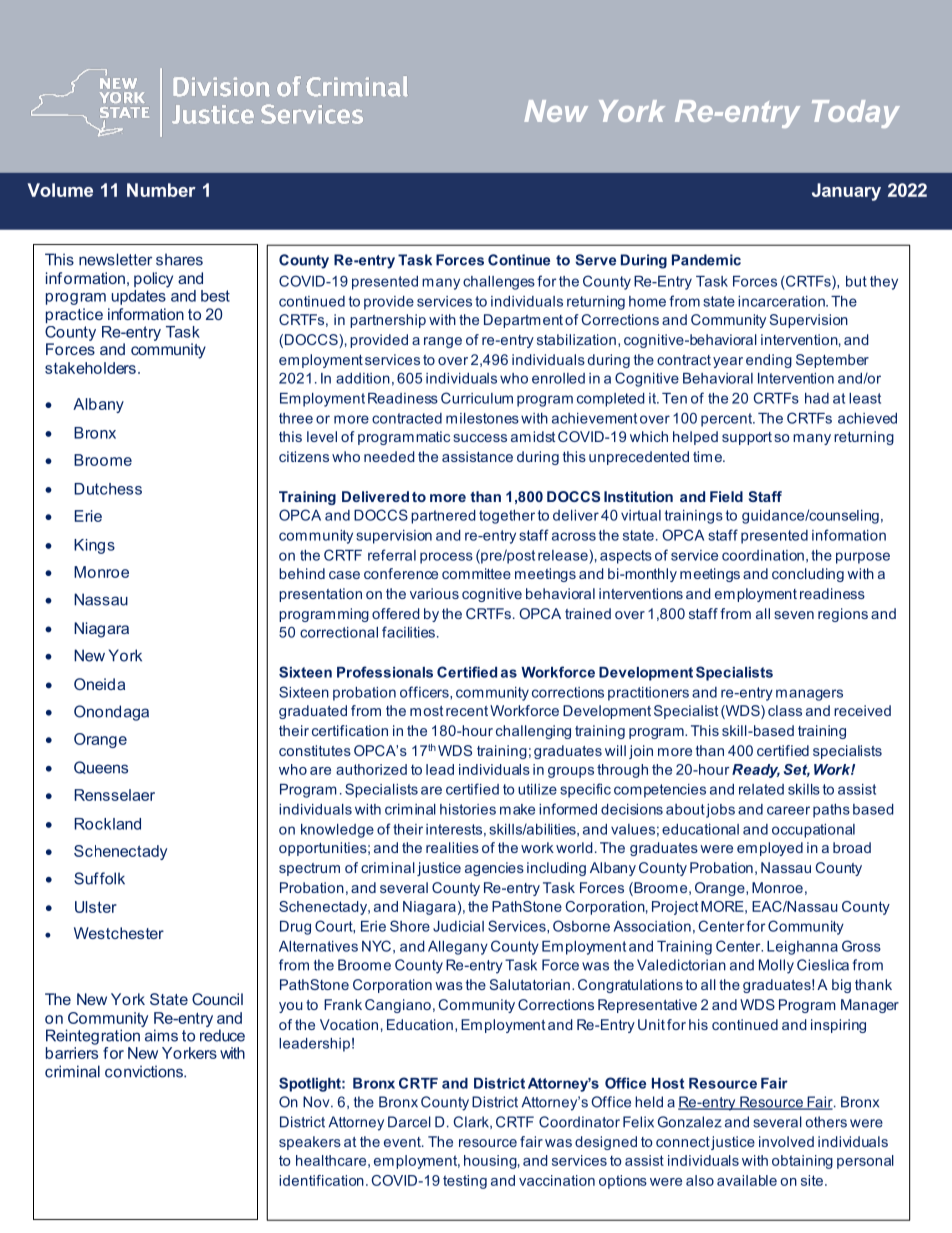  What do you see at coordinates (94, 546) in the screenshot?
I see `Kings` at bounding box center [94, 546].
